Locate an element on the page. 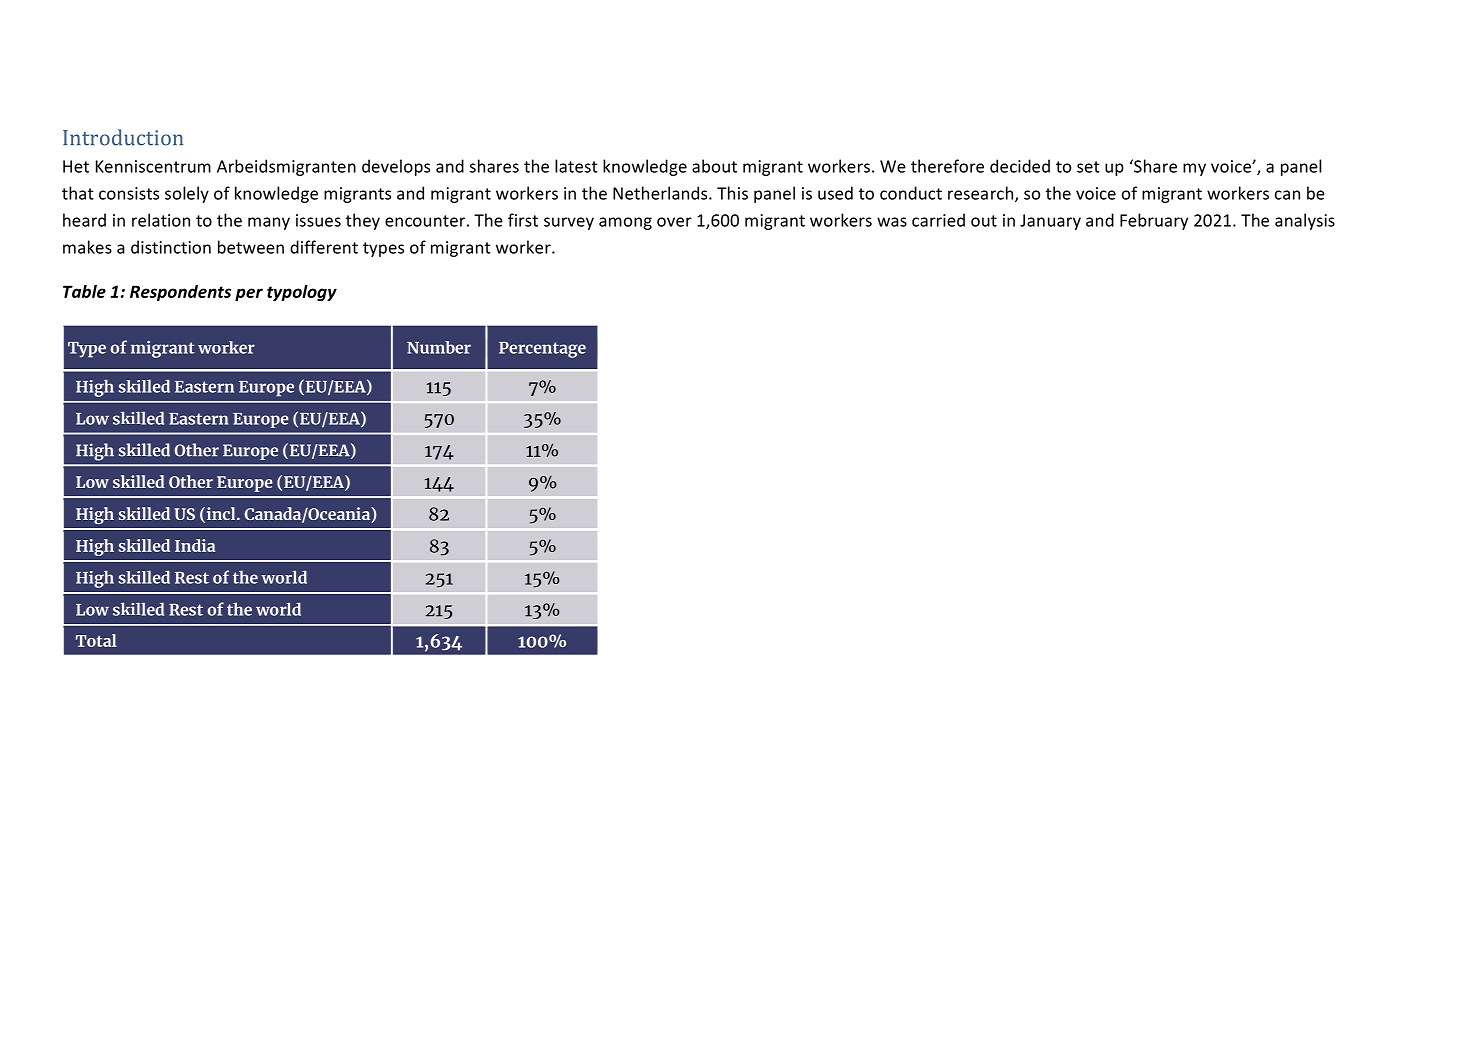  Total is located at coordinates (96, 640).
